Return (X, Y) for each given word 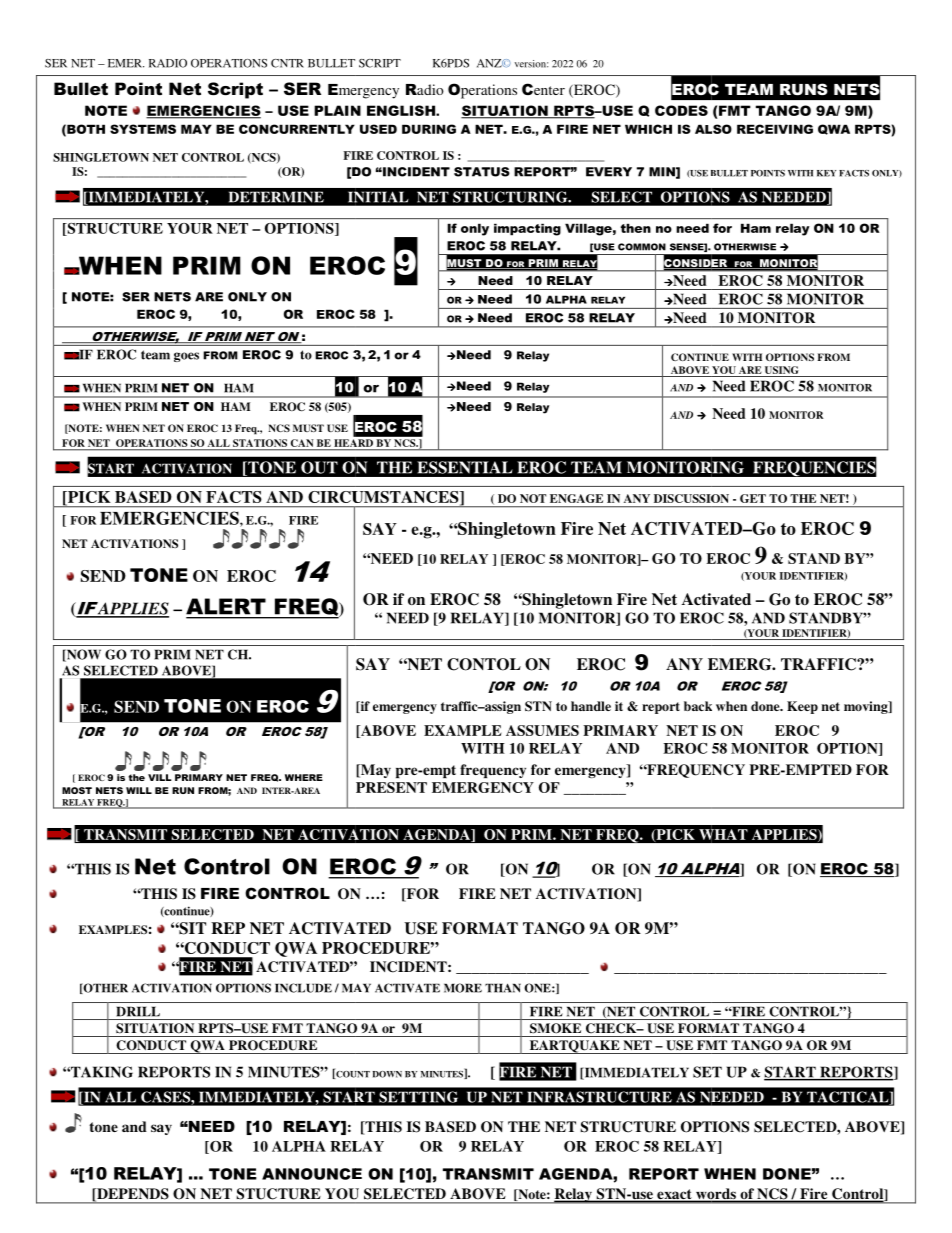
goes (186, 357)
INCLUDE (303, 988)
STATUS (482, 172)
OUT (319, 467)
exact (674, 1195)
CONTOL (484, 664)
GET (753, 498)
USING (782, 370)
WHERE (304, 777)
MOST (77, 790)
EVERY (609, 172)
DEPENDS (131, 1193)
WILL (139, 790)
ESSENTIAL (465, 467)
